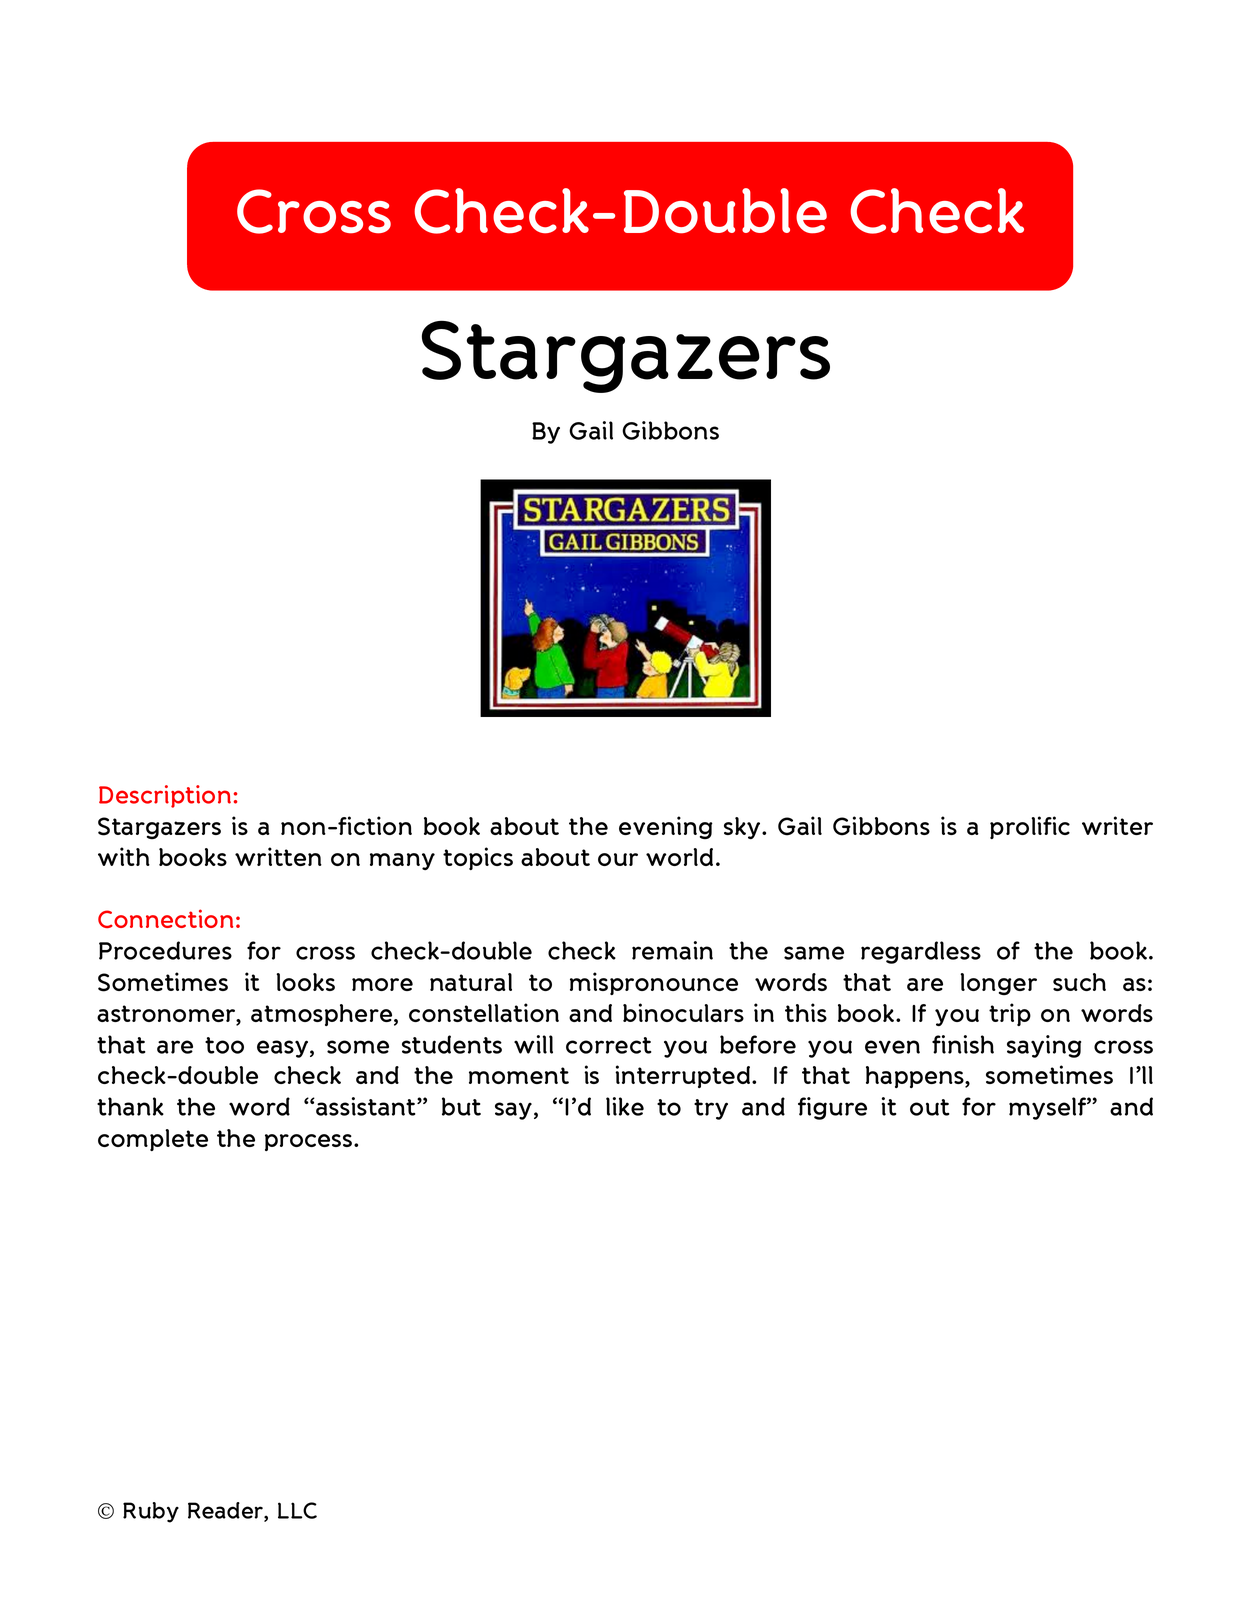 This screenshot has height=1619, width=1251. Describe the element at coordinates (305, 982) in the screenshot. I see `looks` at that location.
